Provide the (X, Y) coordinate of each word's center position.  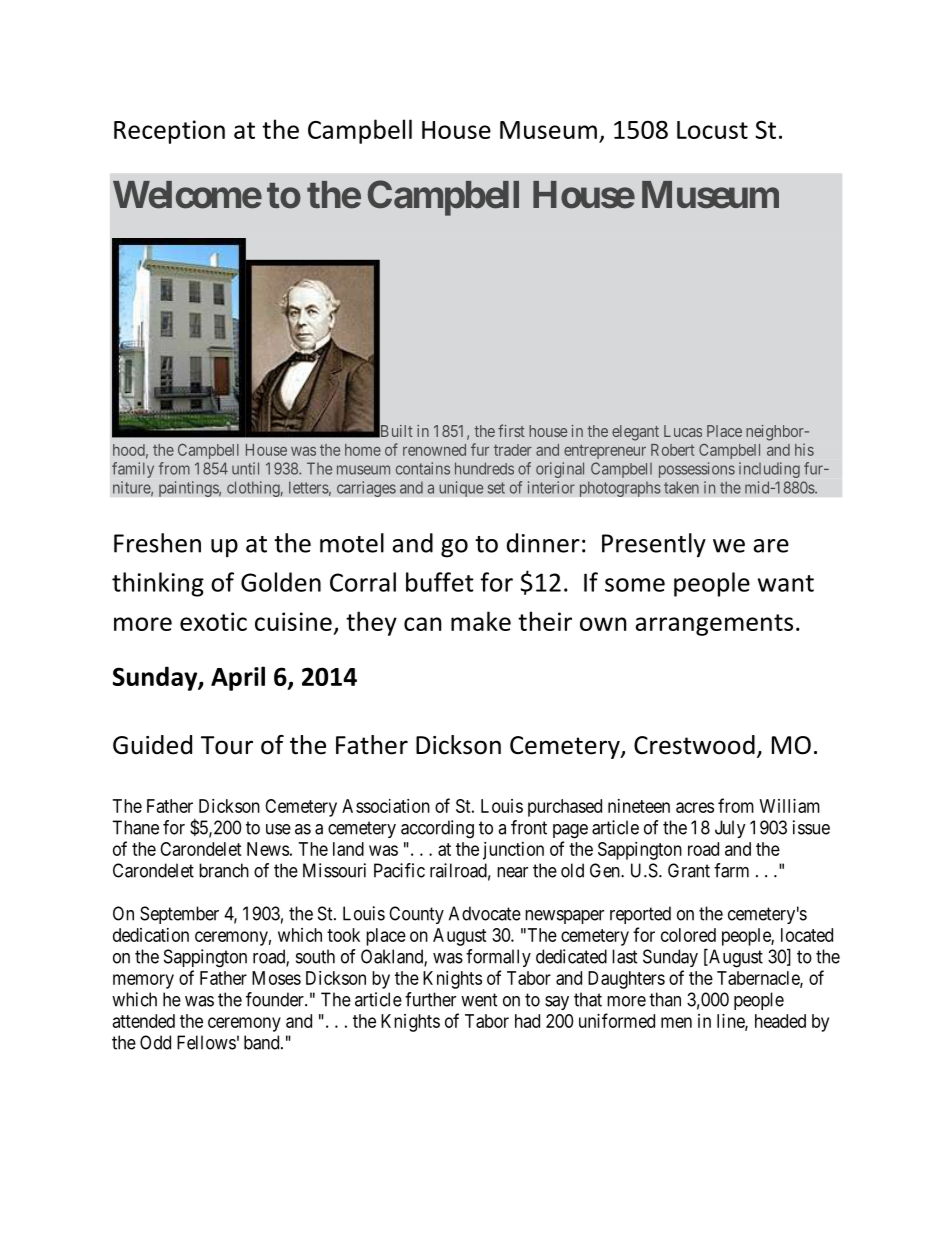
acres (695, 807)
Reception (169, 132)
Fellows (206, 1042)
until (245, 468)
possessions (697, 470)
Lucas (683, 431)
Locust (712, 130)
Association (386, 806)
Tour (227, 745)
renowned (434, 450)
